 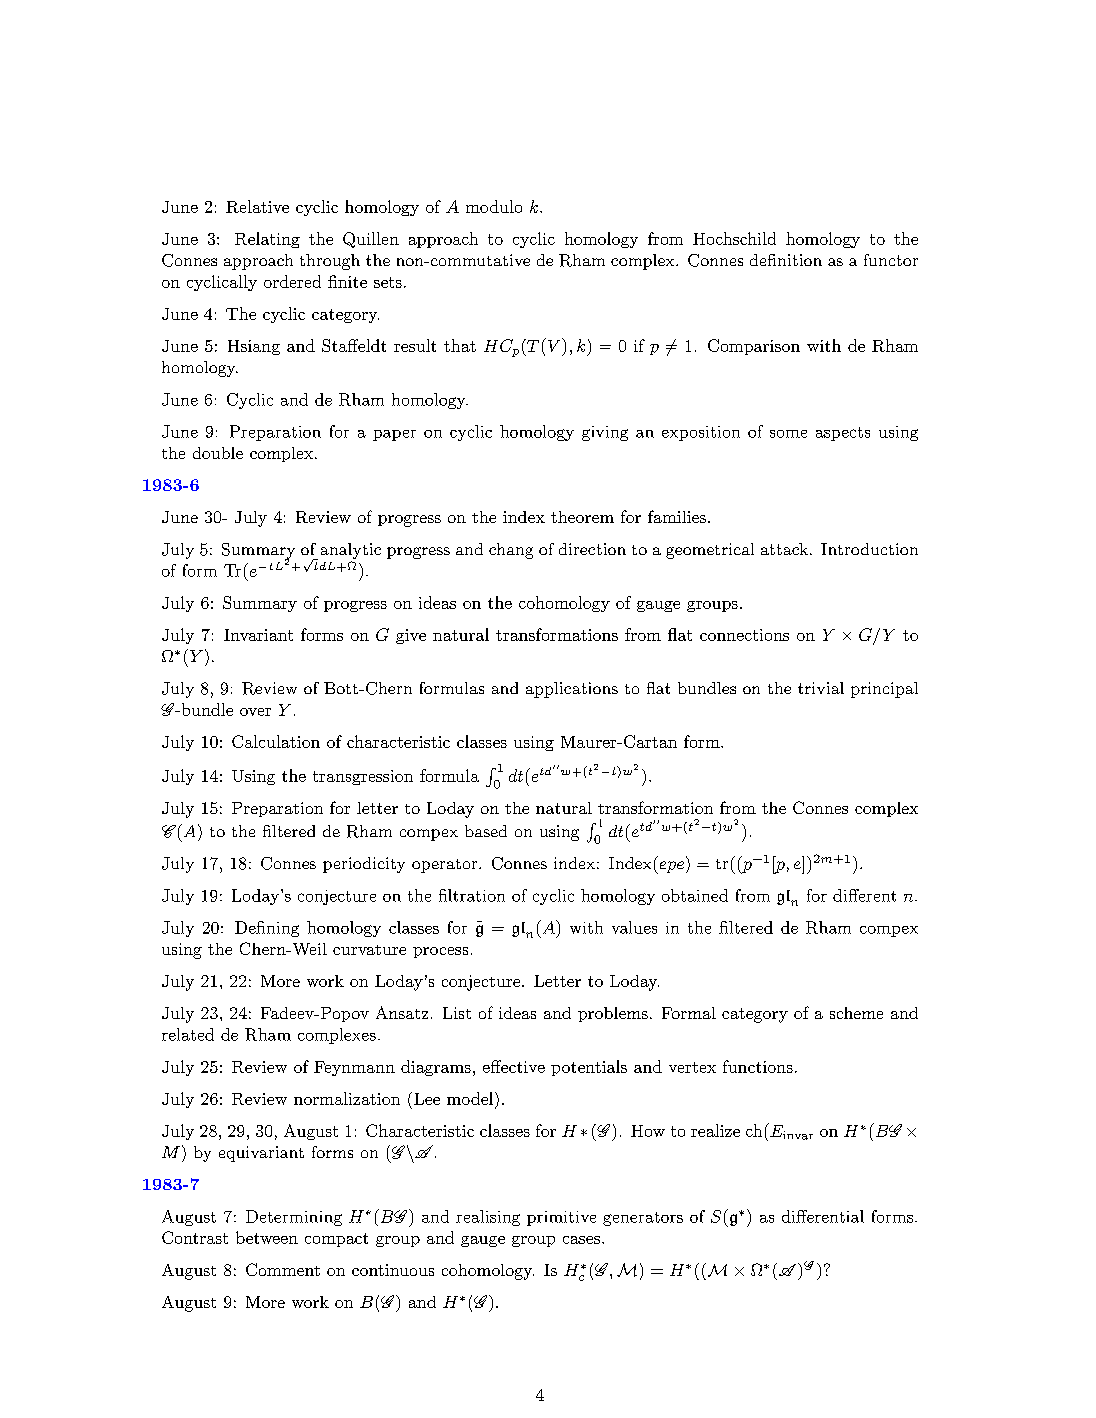 I want to click on Relating, so click(x=267, y=240).
